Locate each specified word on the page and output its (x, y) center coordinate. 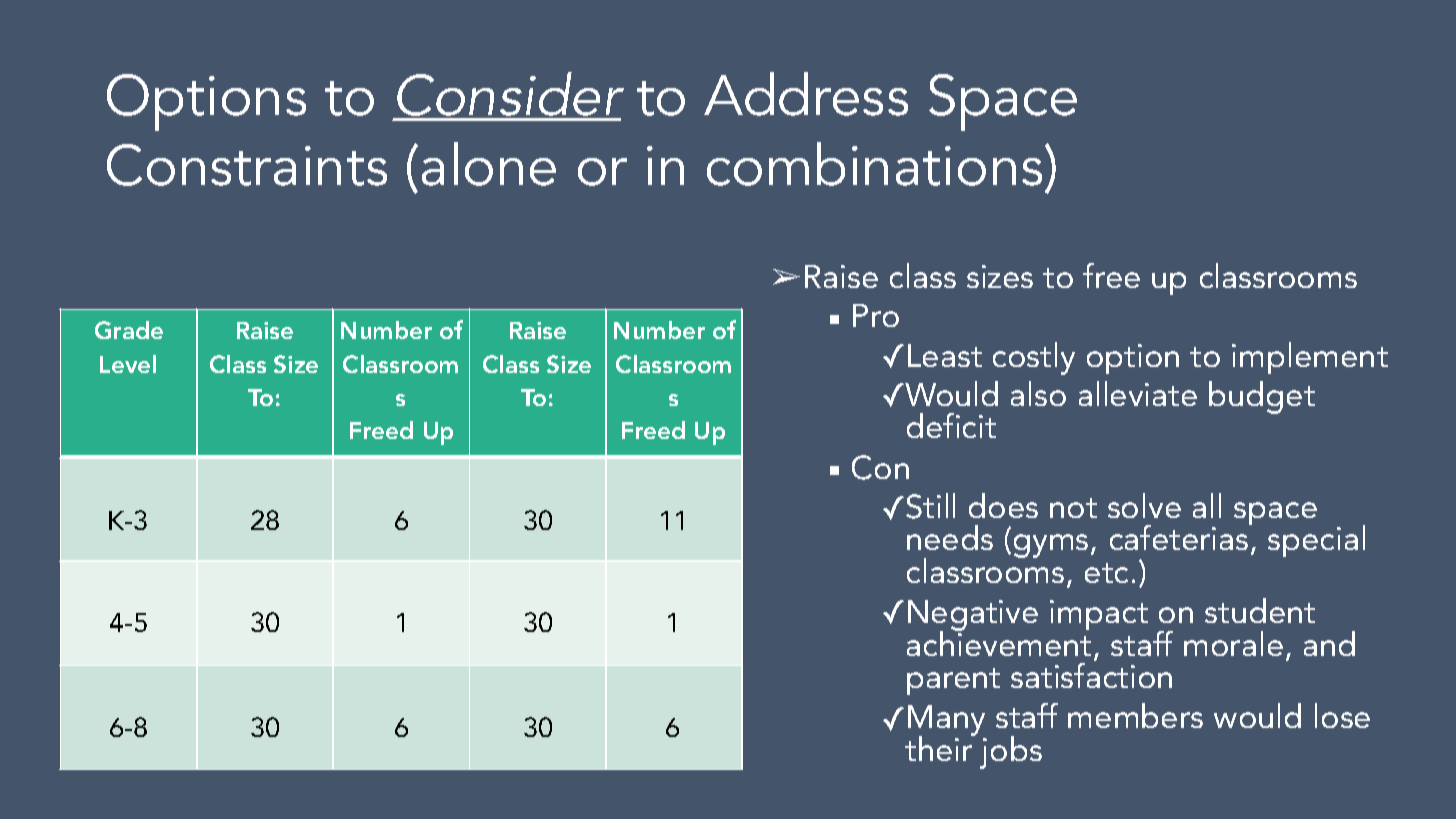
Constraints (247, 165)
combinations (874, 164)
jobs (1011, 752)
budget (1262, 397)
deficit (951, 425)
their (940, 747)
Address (806, 94)
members (1135, 715)
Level (128, 364)
